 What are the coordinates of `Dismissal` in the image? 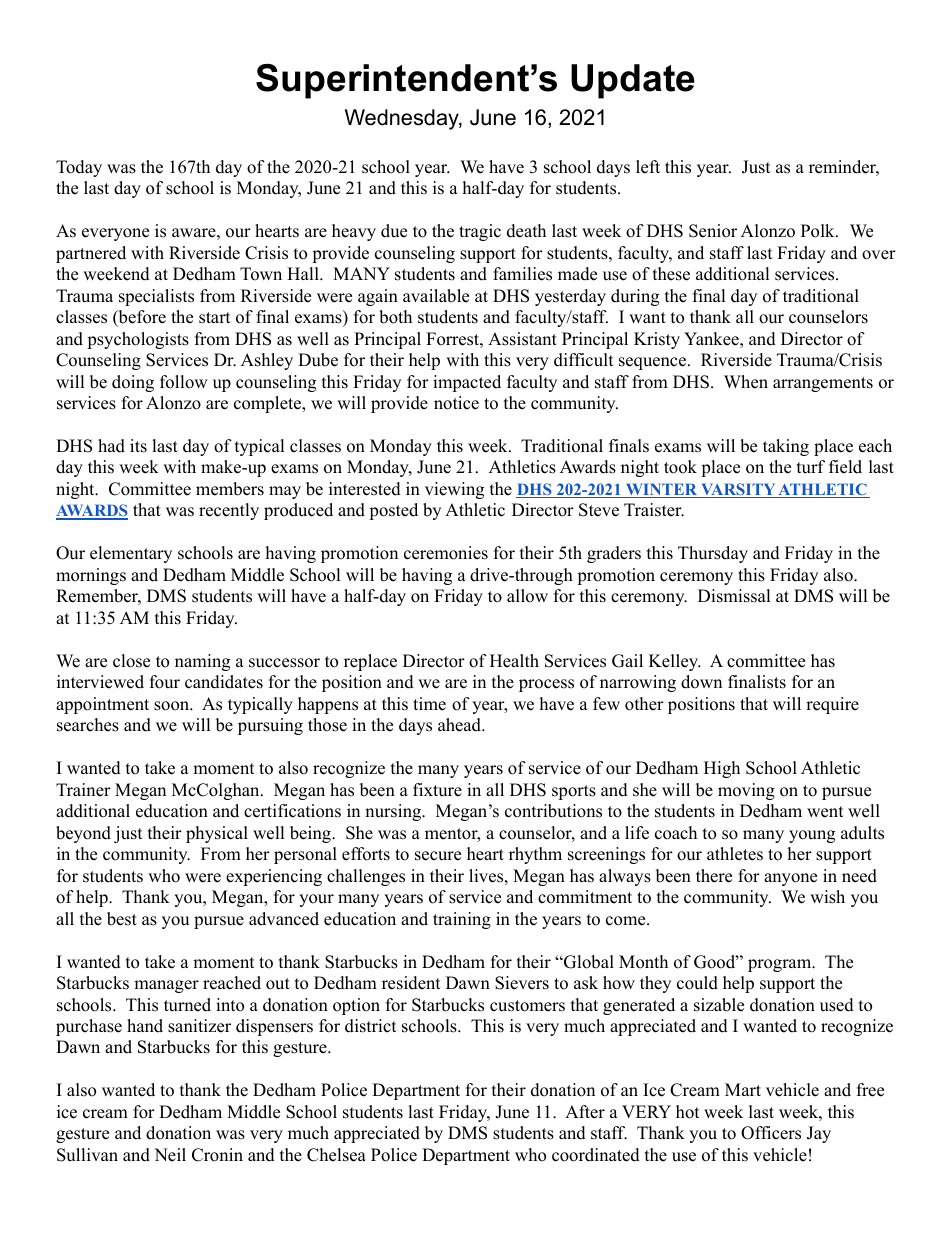 It's located at (734, 596).
